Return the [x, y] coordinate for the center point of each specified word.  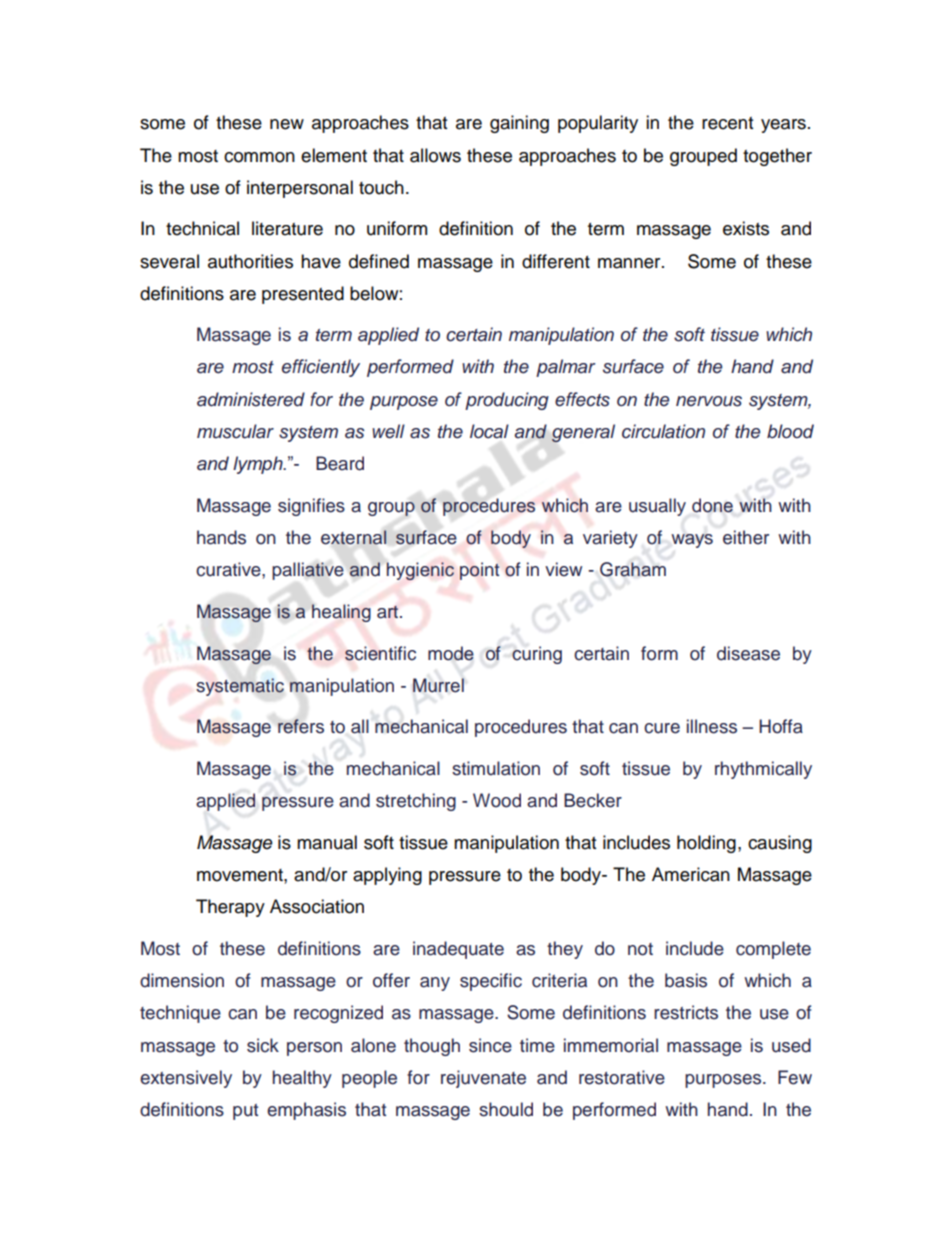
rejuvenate [483, 1079]
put [245, 1112]
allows [435, 155]
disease [748, 653]
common [259, 157]
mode [451, 653]
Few [795, 1077]
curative [229, 569]
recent [727, 123]
